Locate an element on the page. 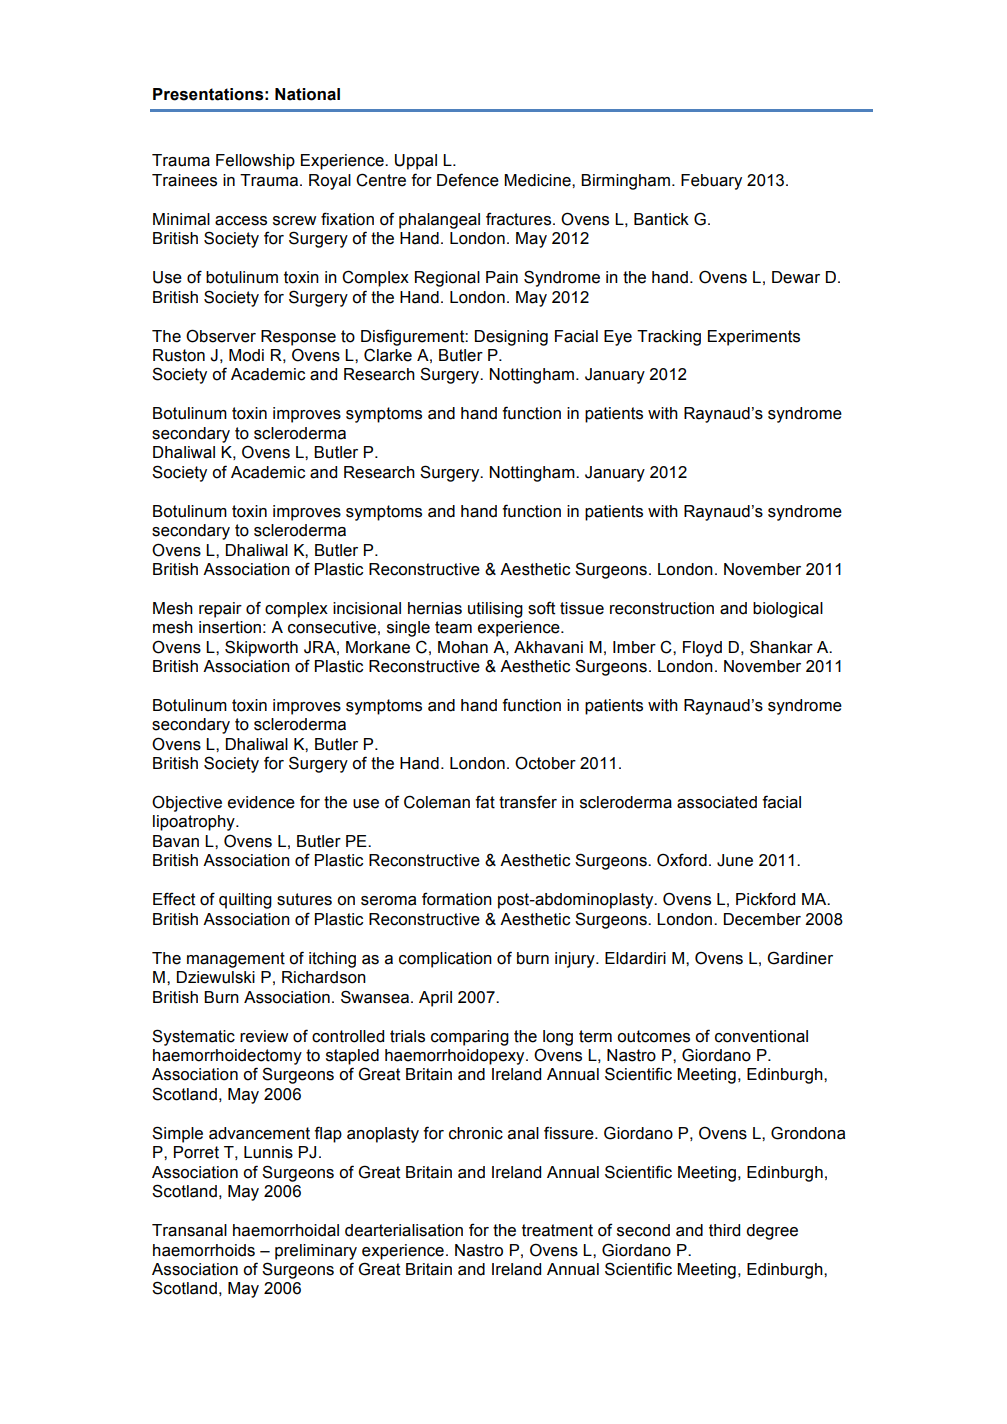  Birmingham is located at coordinates (625, 182).
